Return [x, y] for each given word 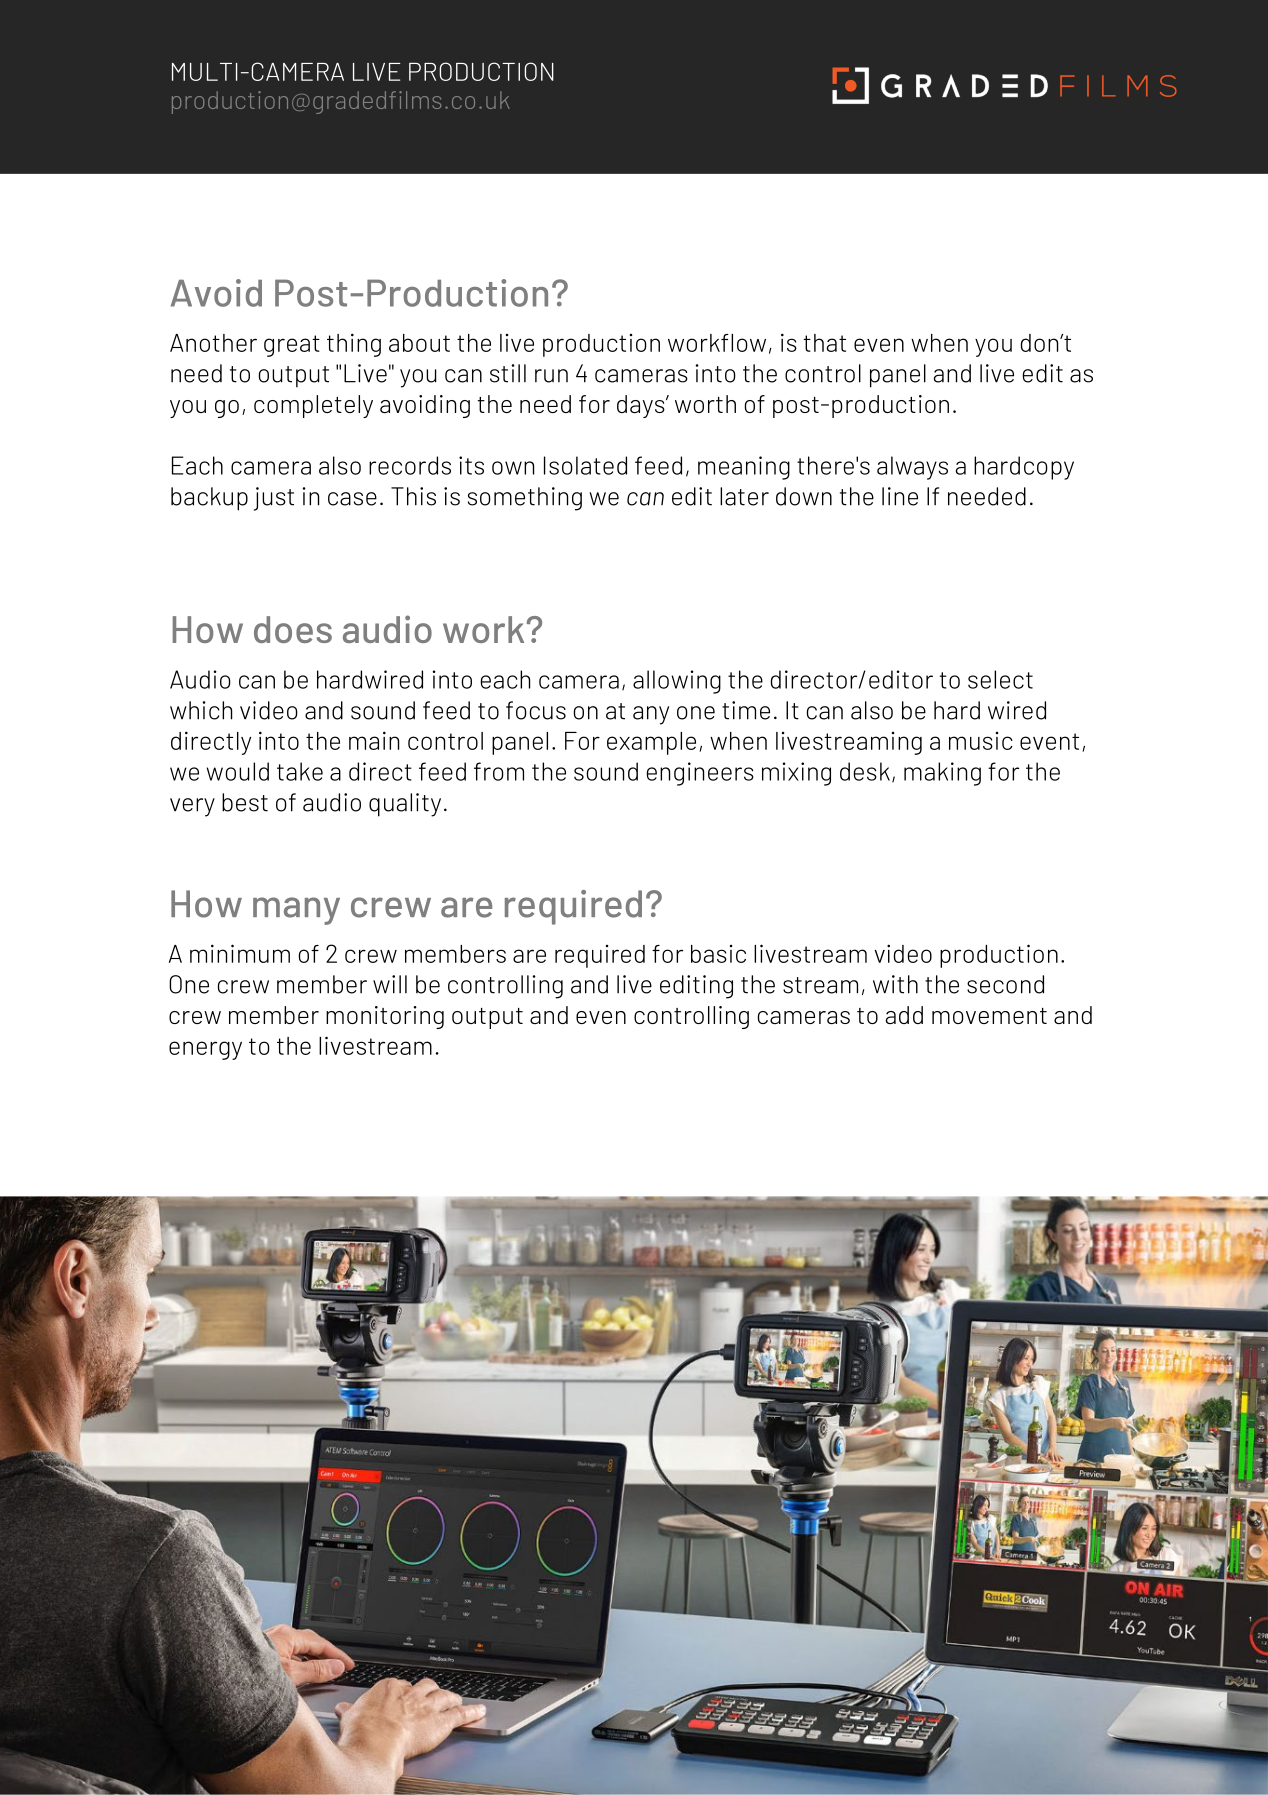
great [292, 346]
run [551, 376]
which [201, 710]
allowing [677, 682]
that [824, 343]
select [1000, 679]
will [390, 984]
